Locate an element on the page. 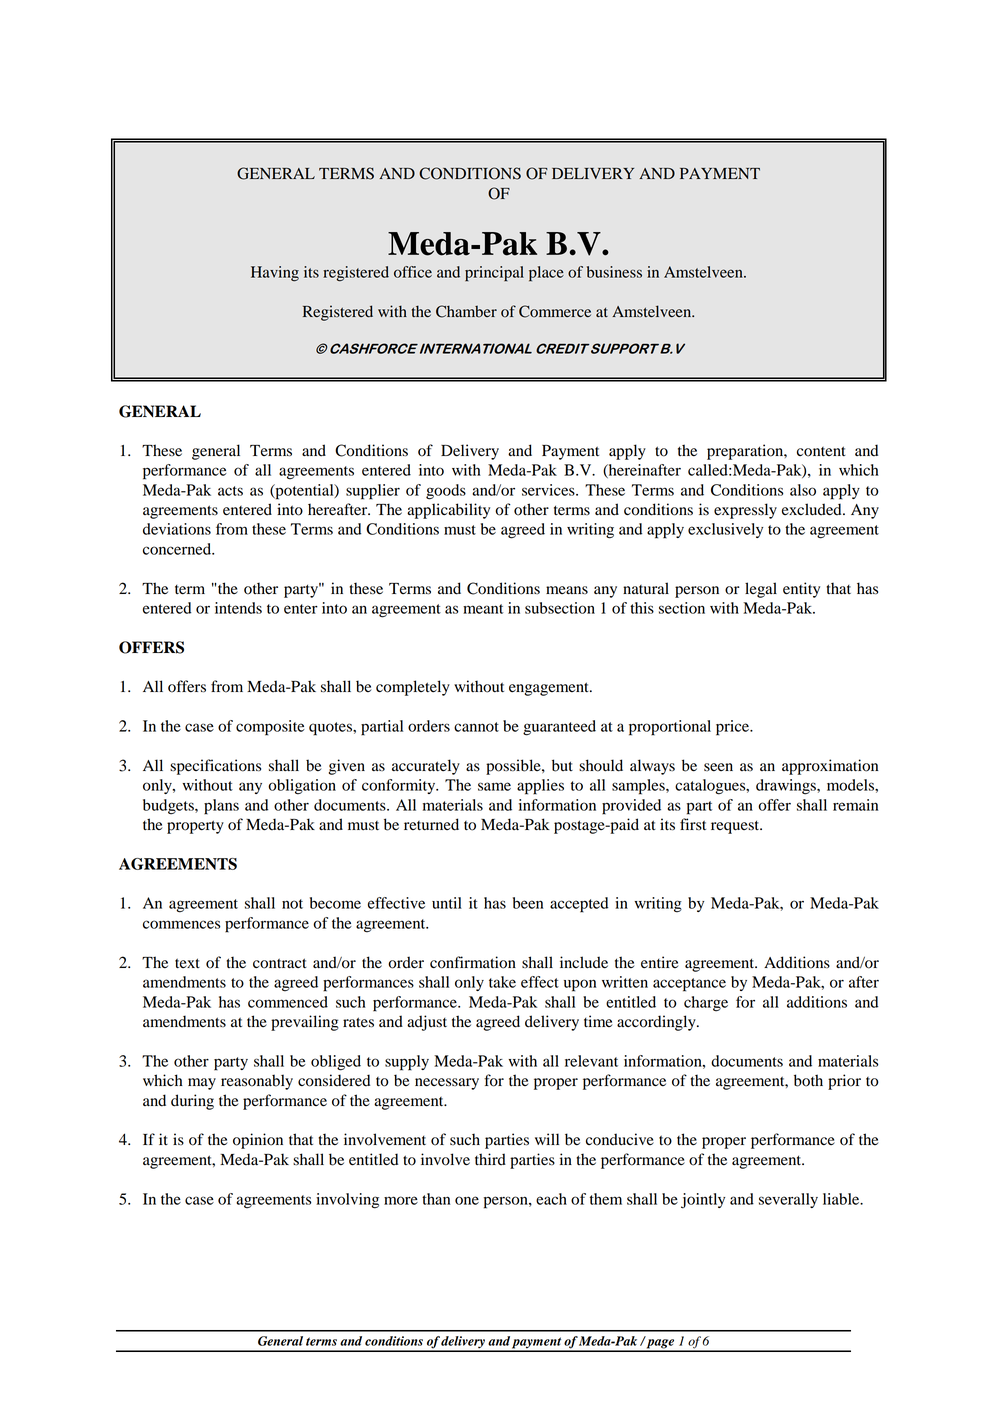 The height and width of the document is (1411, 997). intends is located at coordinates (238, 608).
